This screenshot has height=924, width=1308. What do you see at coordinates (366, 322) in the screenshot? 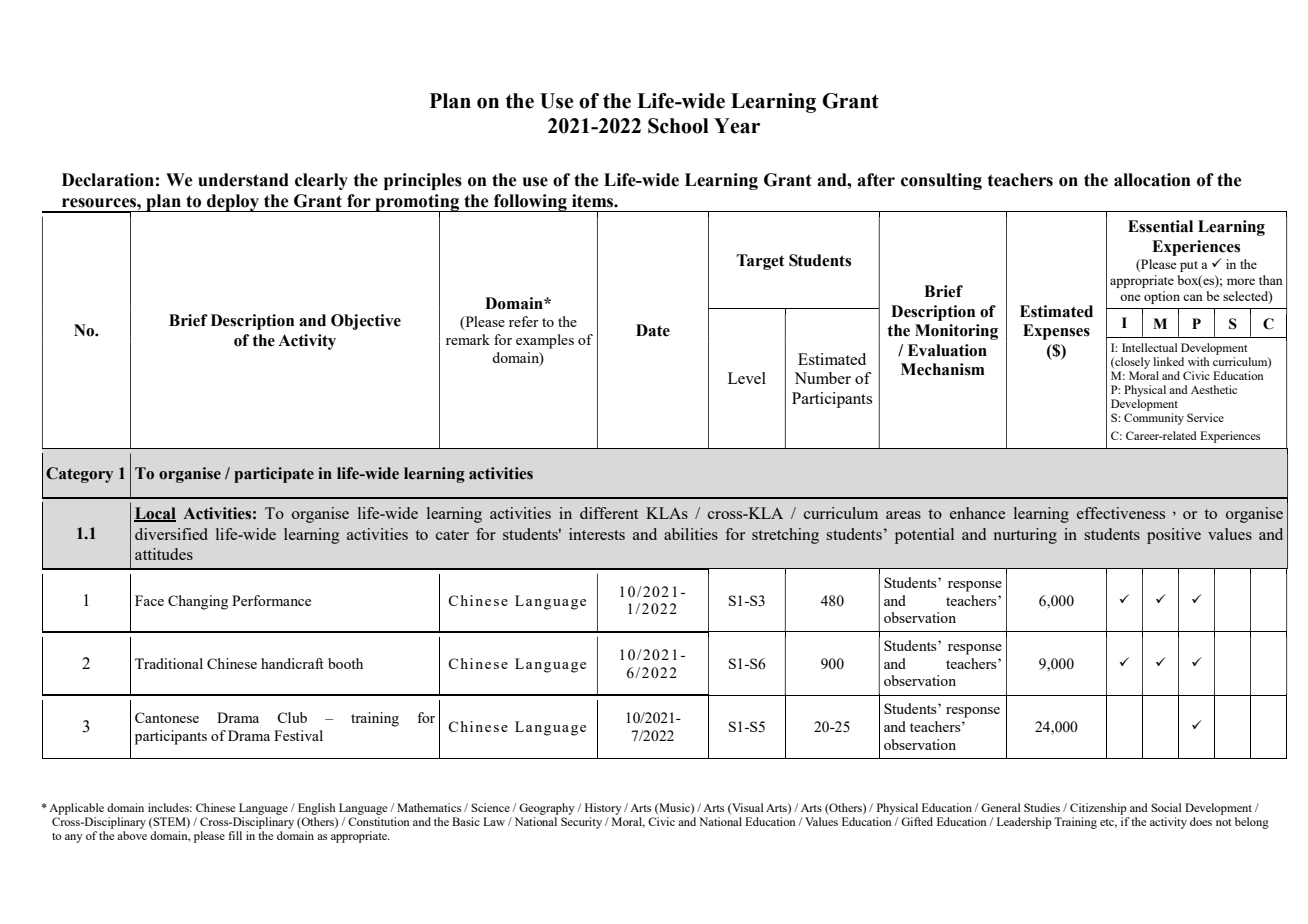
I see `Objective` at bounding box center [366, 322].
